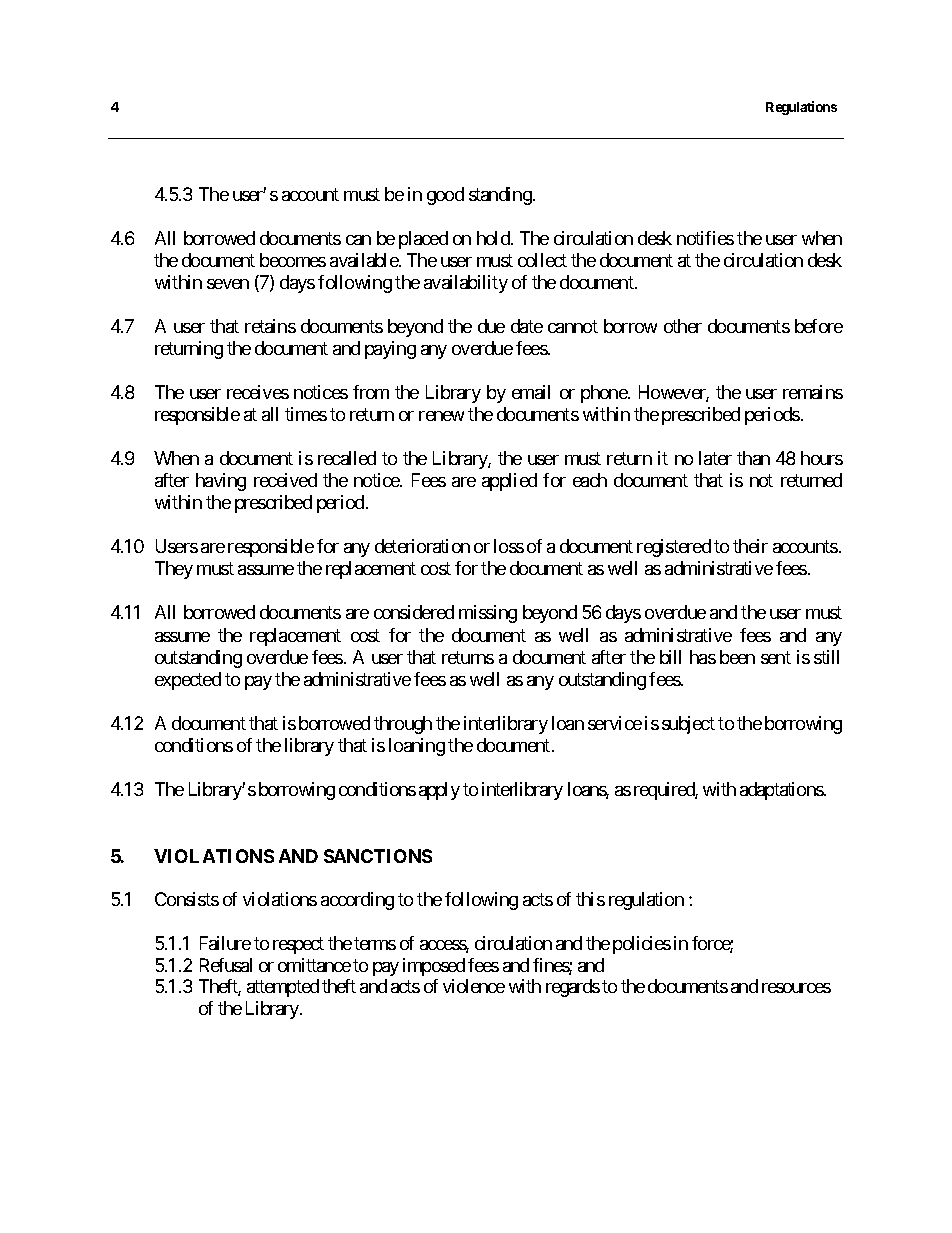 The image size is (952, 1233). What do you see at coordinates (753, 458) in the screenshot?
I see `than` at bounding box center [753, 458].
